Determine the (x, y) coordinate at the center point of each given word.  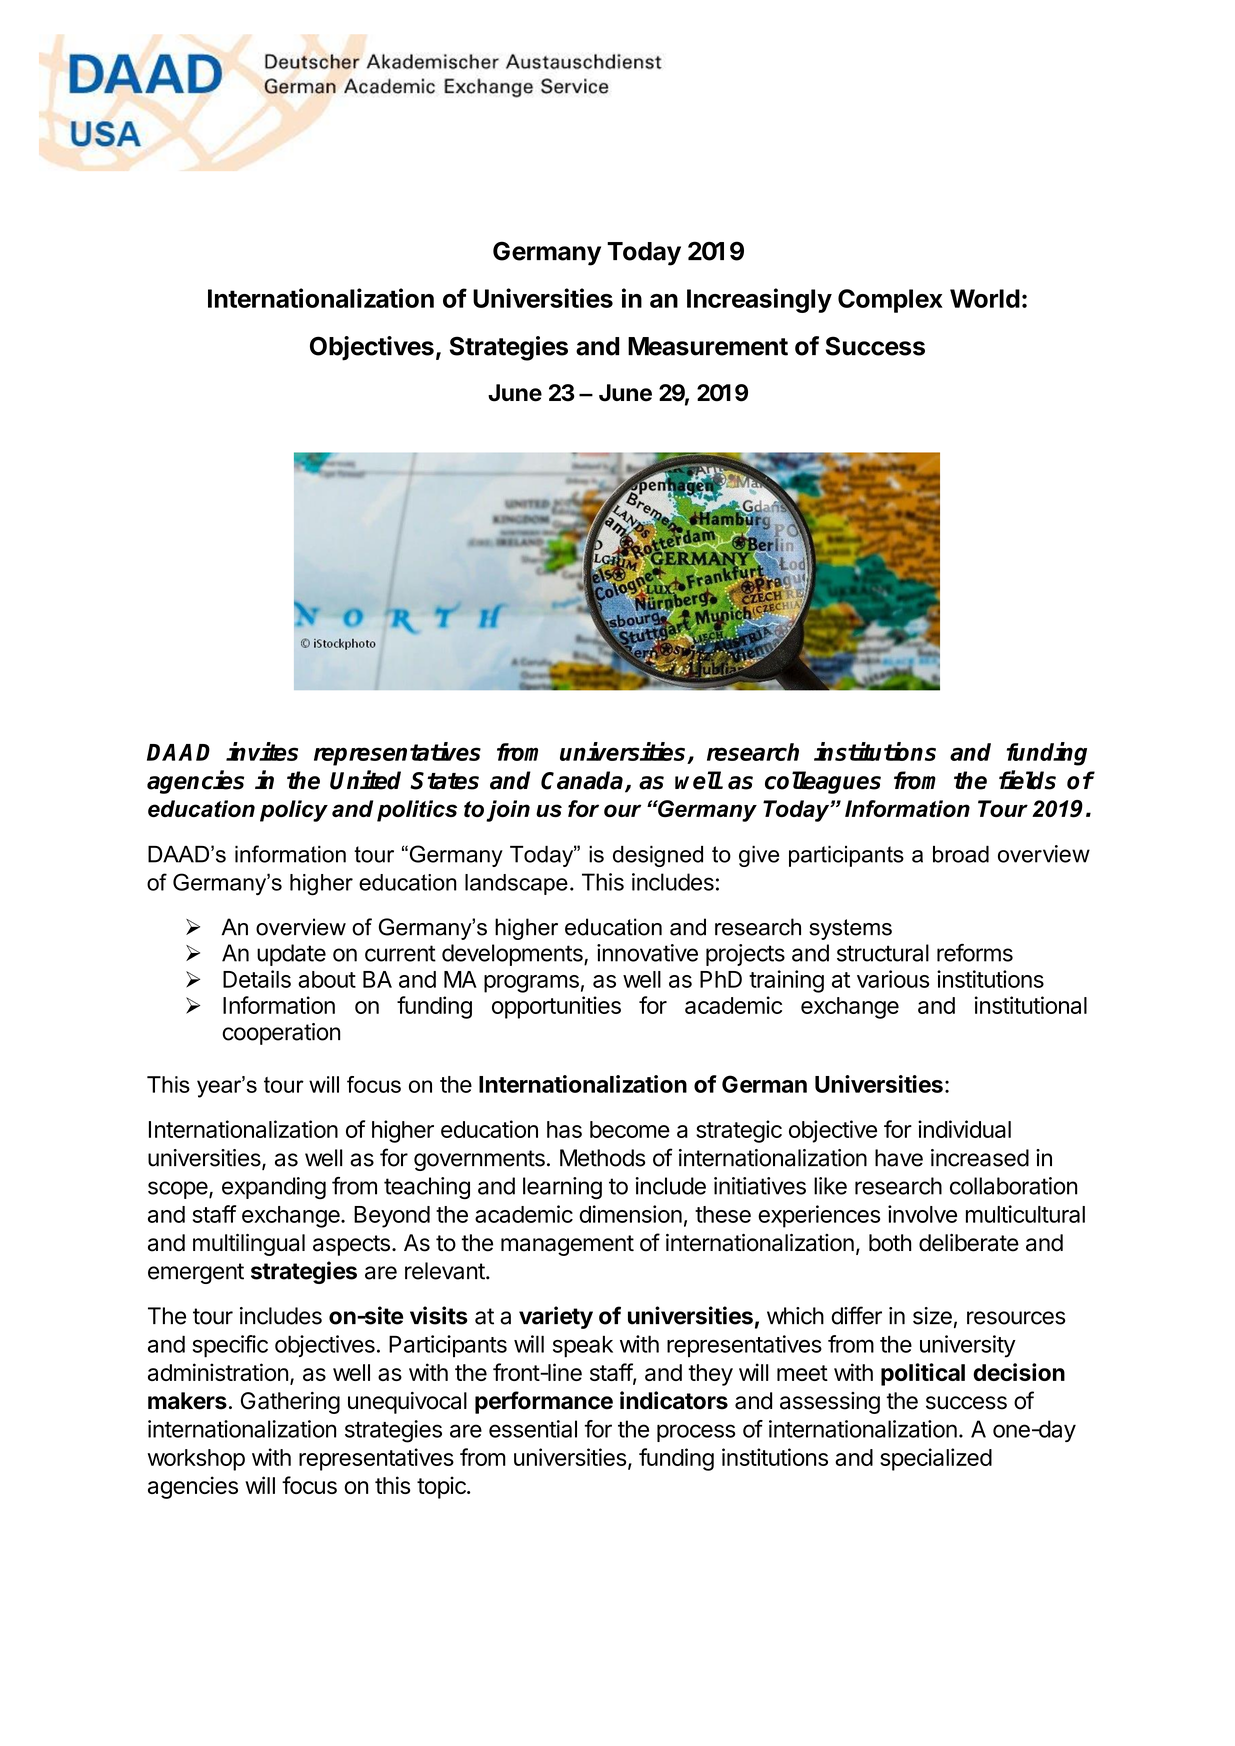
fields (1027, 780)
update (291, 955)
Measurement (708, 346)
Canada (583, 781)
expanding (274, 1188)
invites (262, 751)
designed (658, 856)
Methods (603, 1158)
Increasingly (759, 300)
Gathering (290, 1403)
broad (961, 854)
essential (533, 1429)
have (899, 1158)
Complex (890, 301)
